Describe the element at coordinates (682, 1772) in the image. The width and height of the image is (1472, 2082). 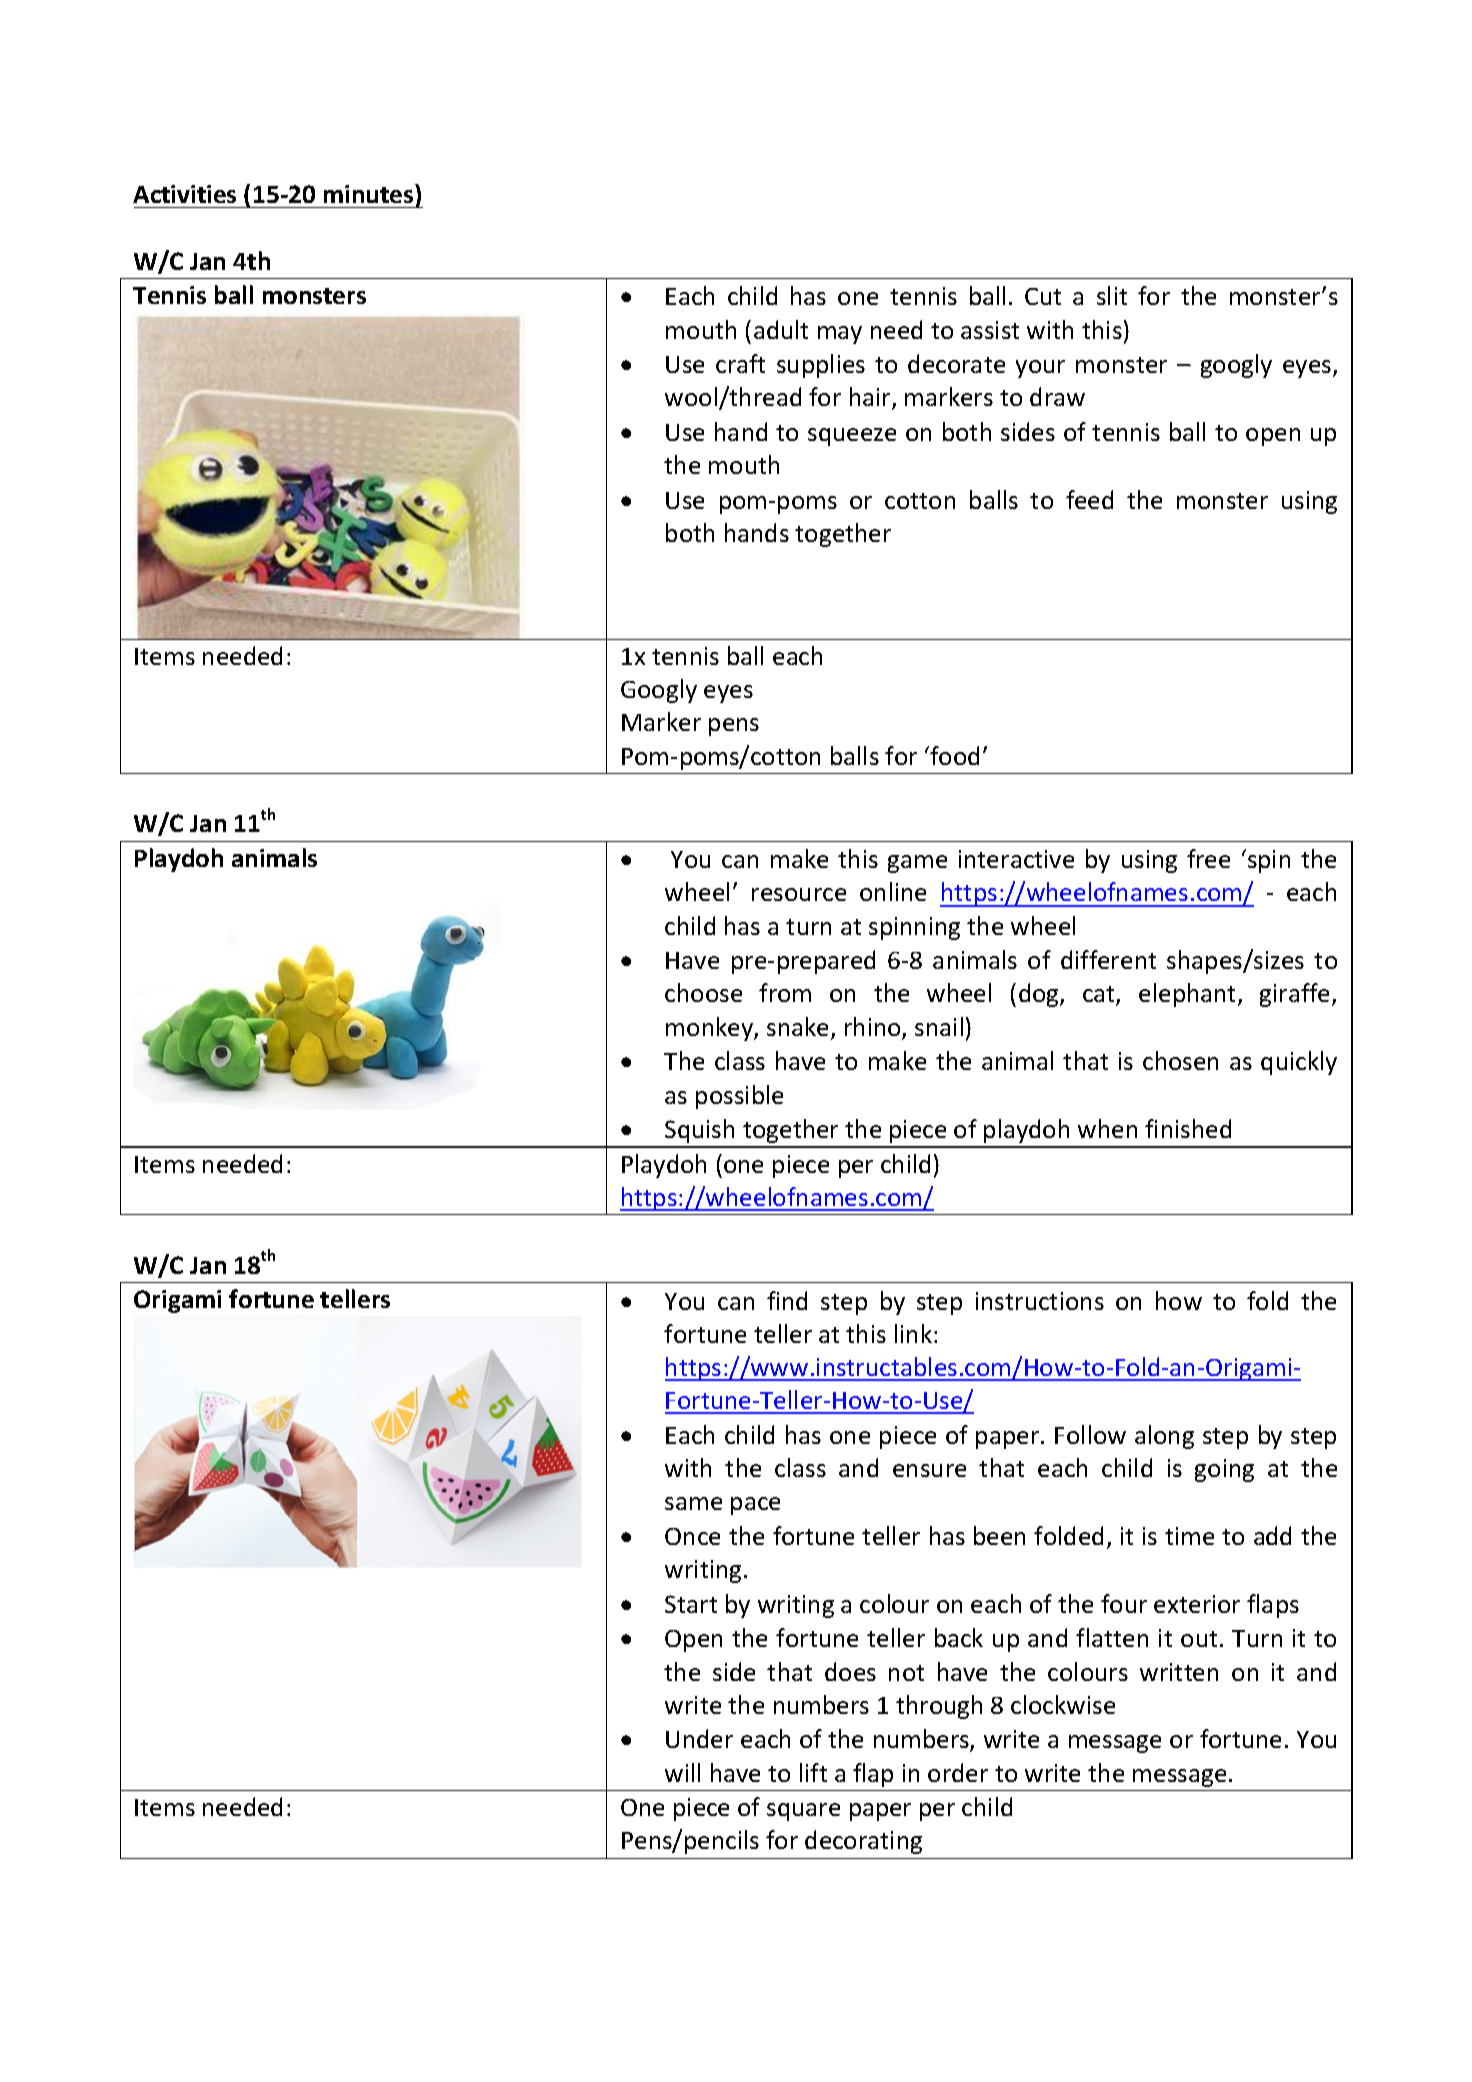
I see `will` at that location.
